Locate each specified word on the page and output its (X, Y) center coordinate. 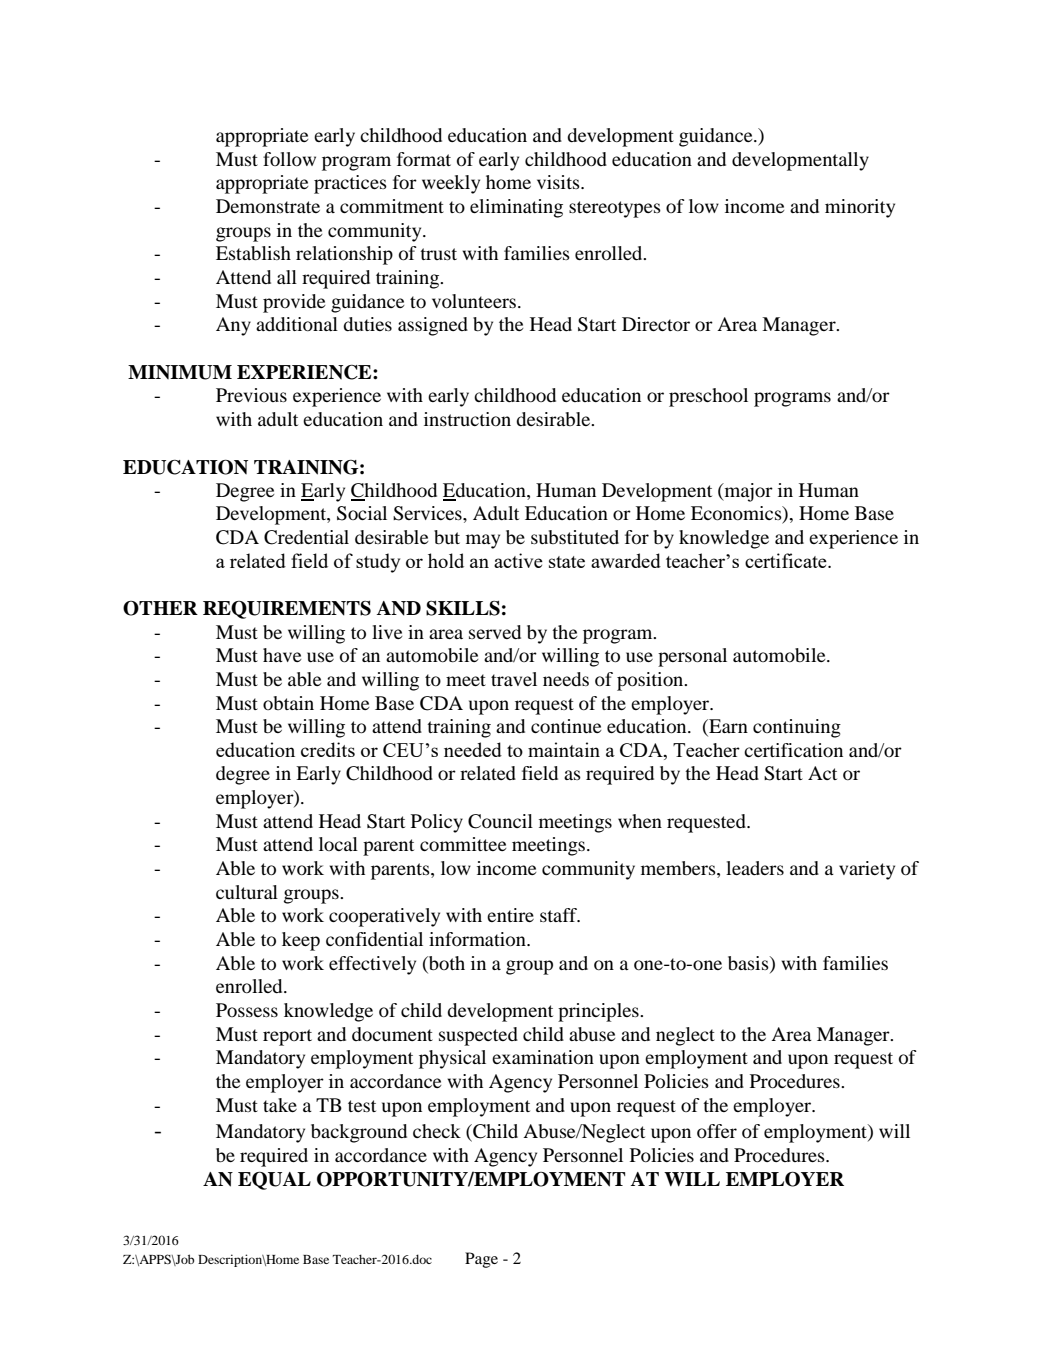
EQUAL (274, 1180)
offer (717, 1131)
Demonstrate (268, 206)
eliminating (516, 208)
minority (860, 208)
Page (481, 1260)
